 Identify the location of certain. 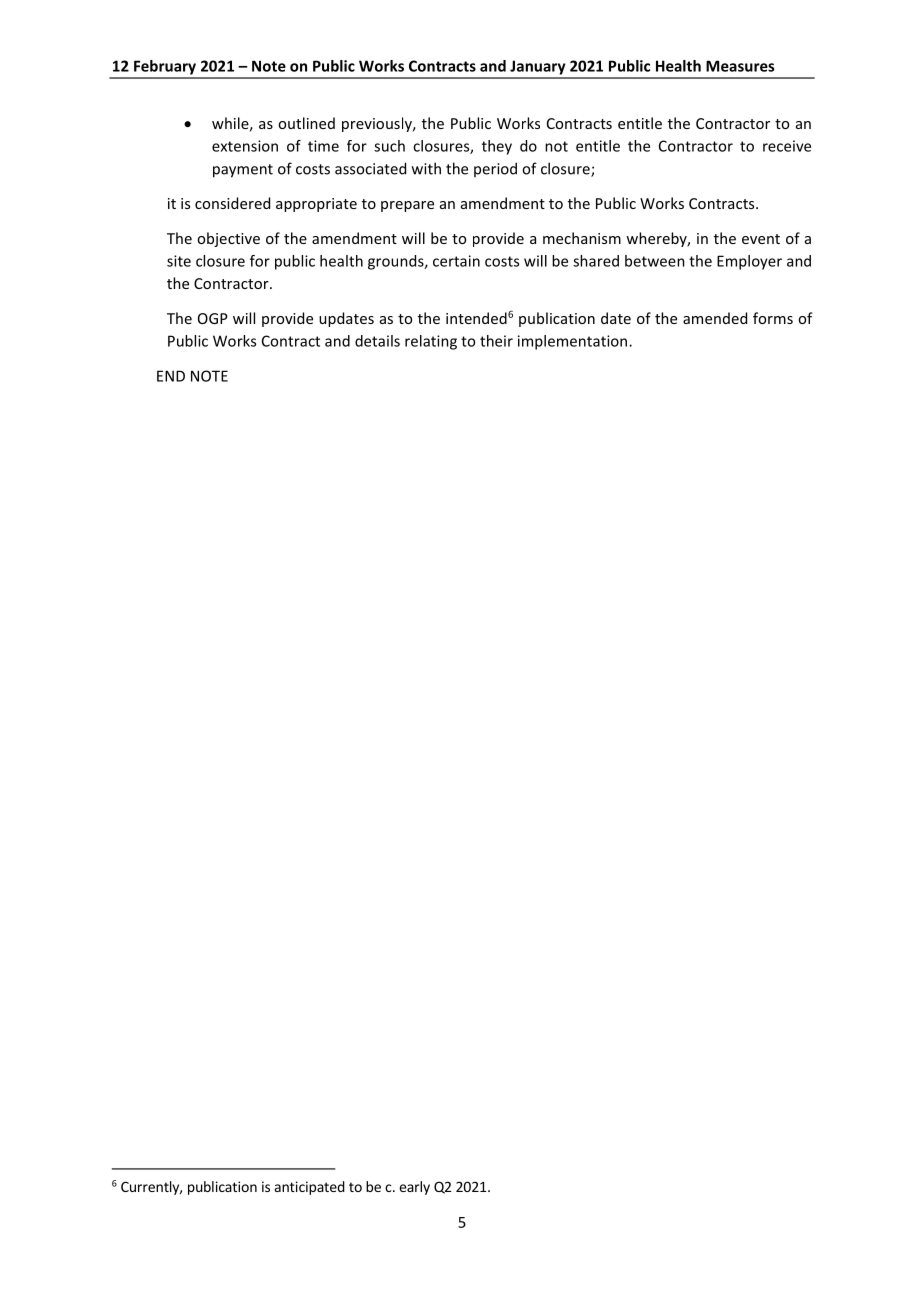
(456, 261).
